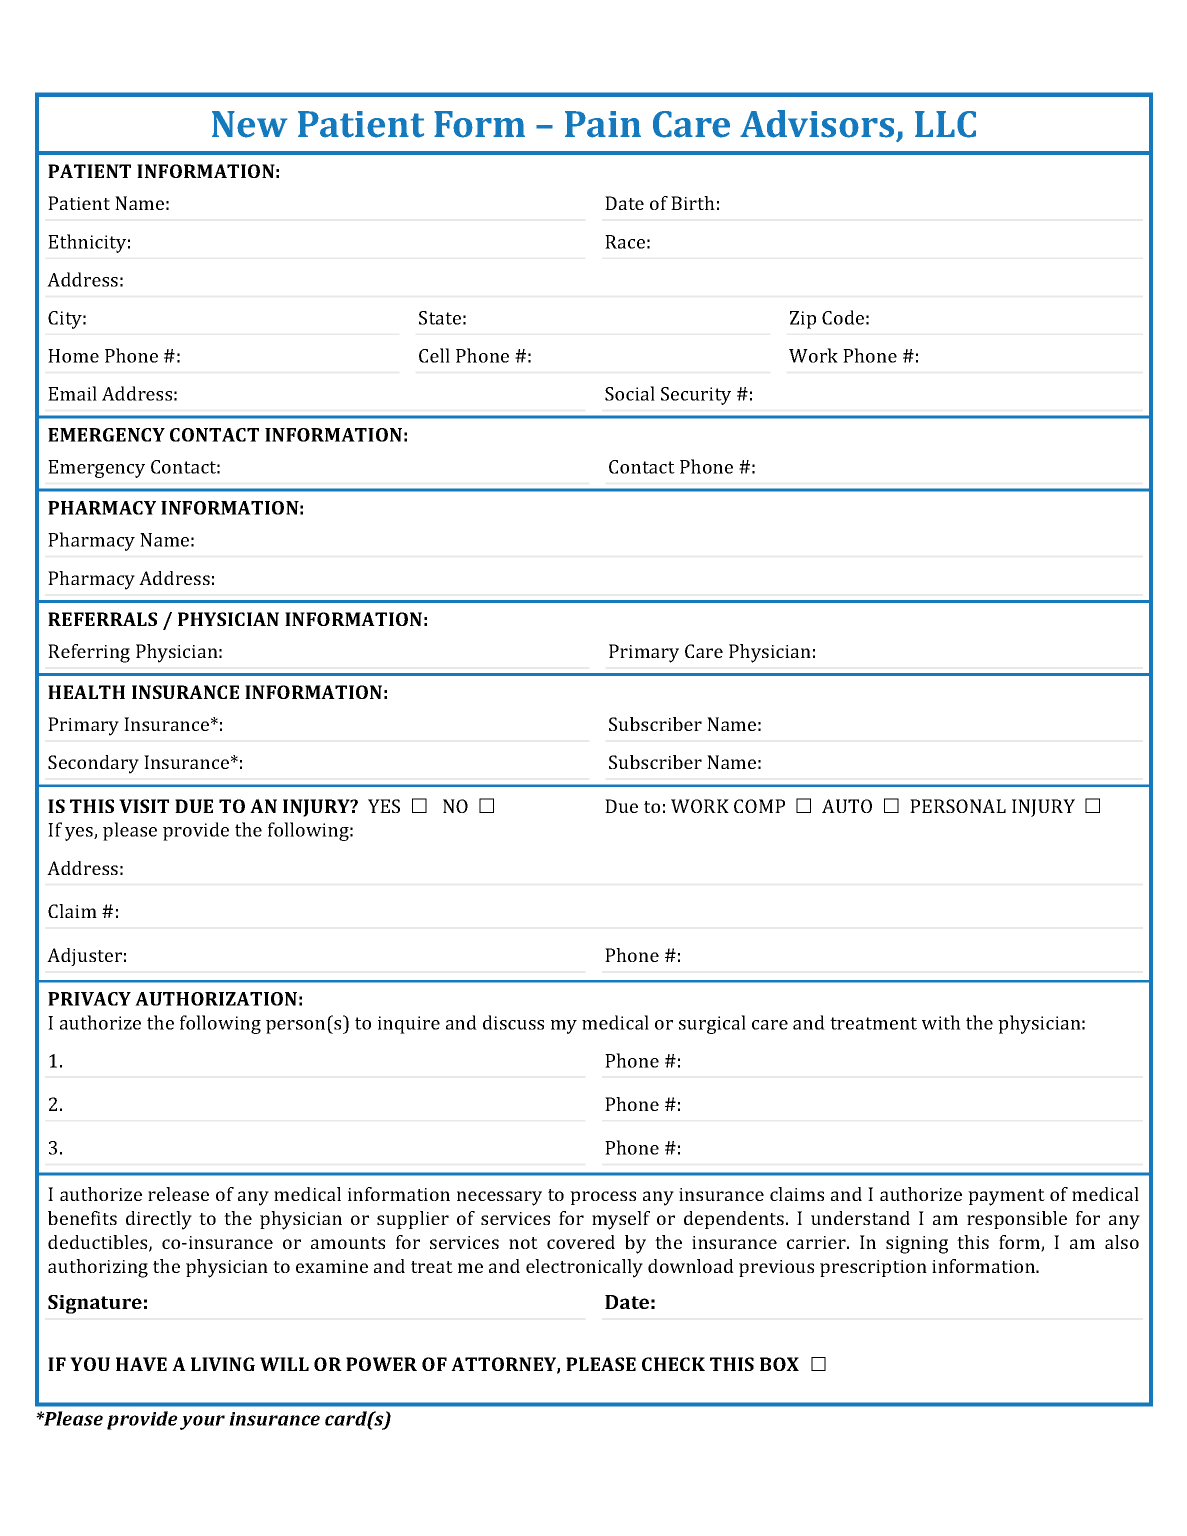 The height and width of the page is (1536, 1187). What do you see at coordinates (941, 1022) in the page?
I see `with` at bounding box center [941, 1022].
